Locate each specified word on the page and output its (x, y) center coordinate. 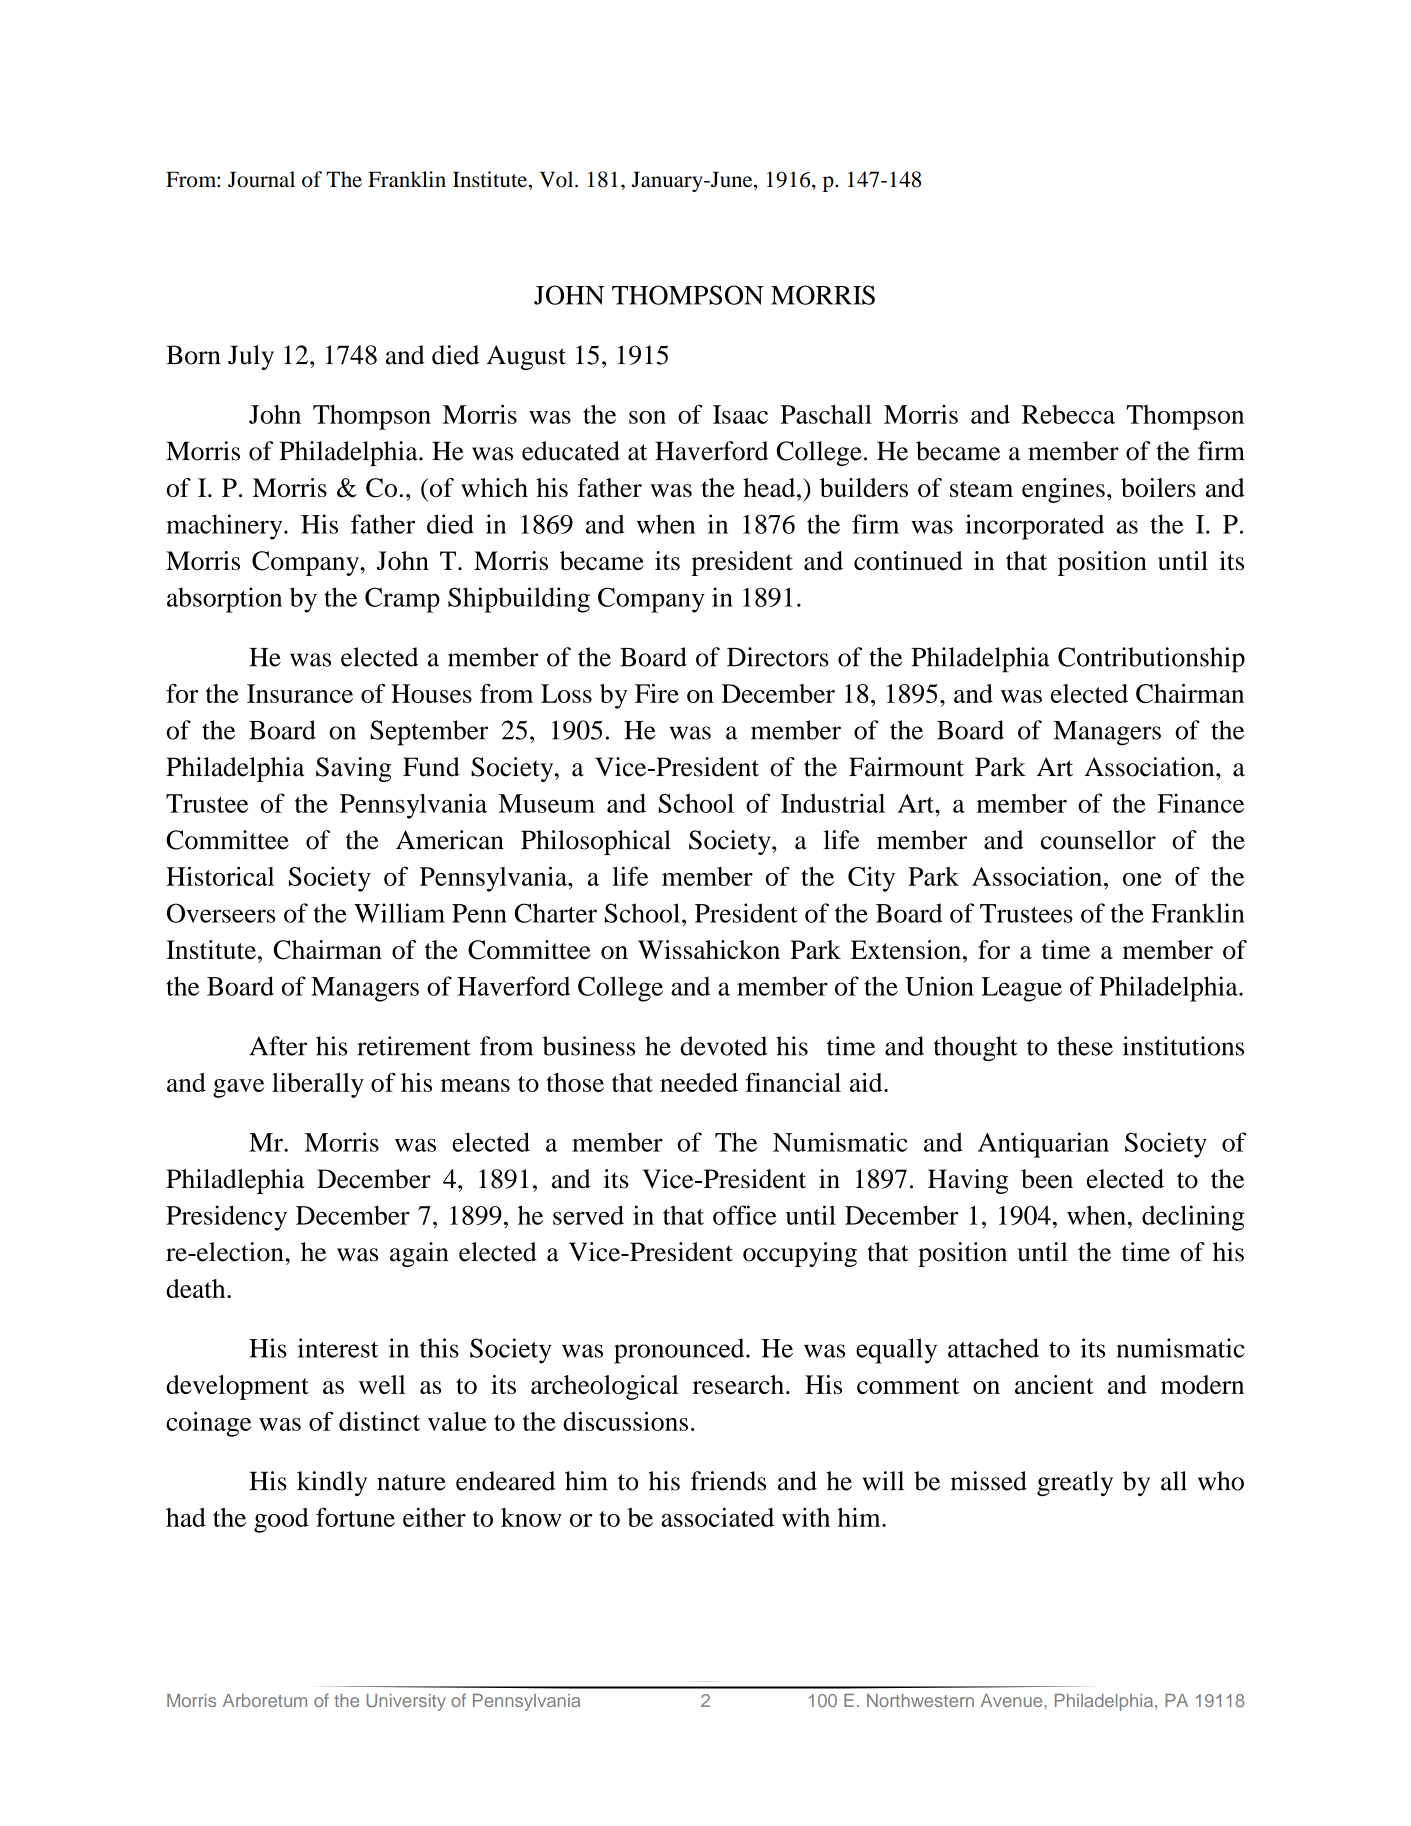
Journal (261, 179)
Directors (778, 657)
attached (993, 1348)
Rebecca (1068, 414)
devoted (723, 1046)
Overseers (221, 913)
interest (338, 1348)
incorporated (1034, 527)
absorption (224, 600)
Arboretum (265, 1700)
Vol (558, 179)
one (1142, 879)
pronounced (680, 1351)
